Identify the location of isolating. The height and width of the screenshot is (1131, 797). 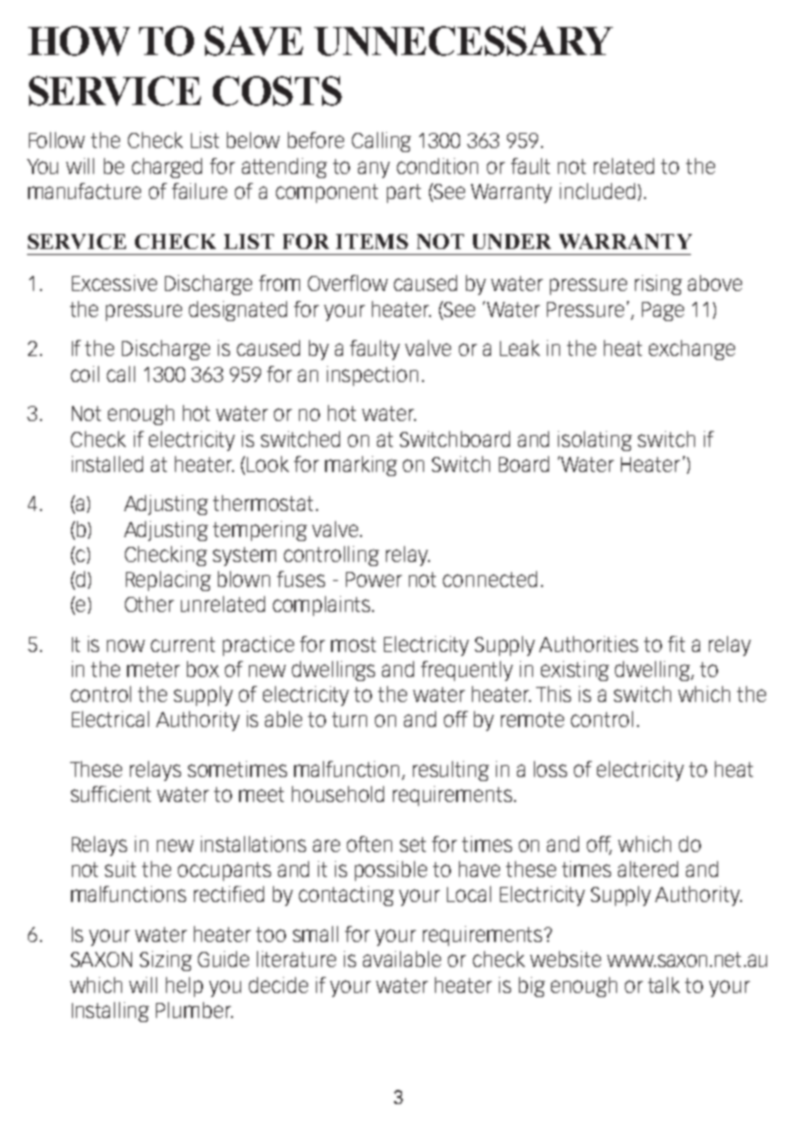
(595, 441).
